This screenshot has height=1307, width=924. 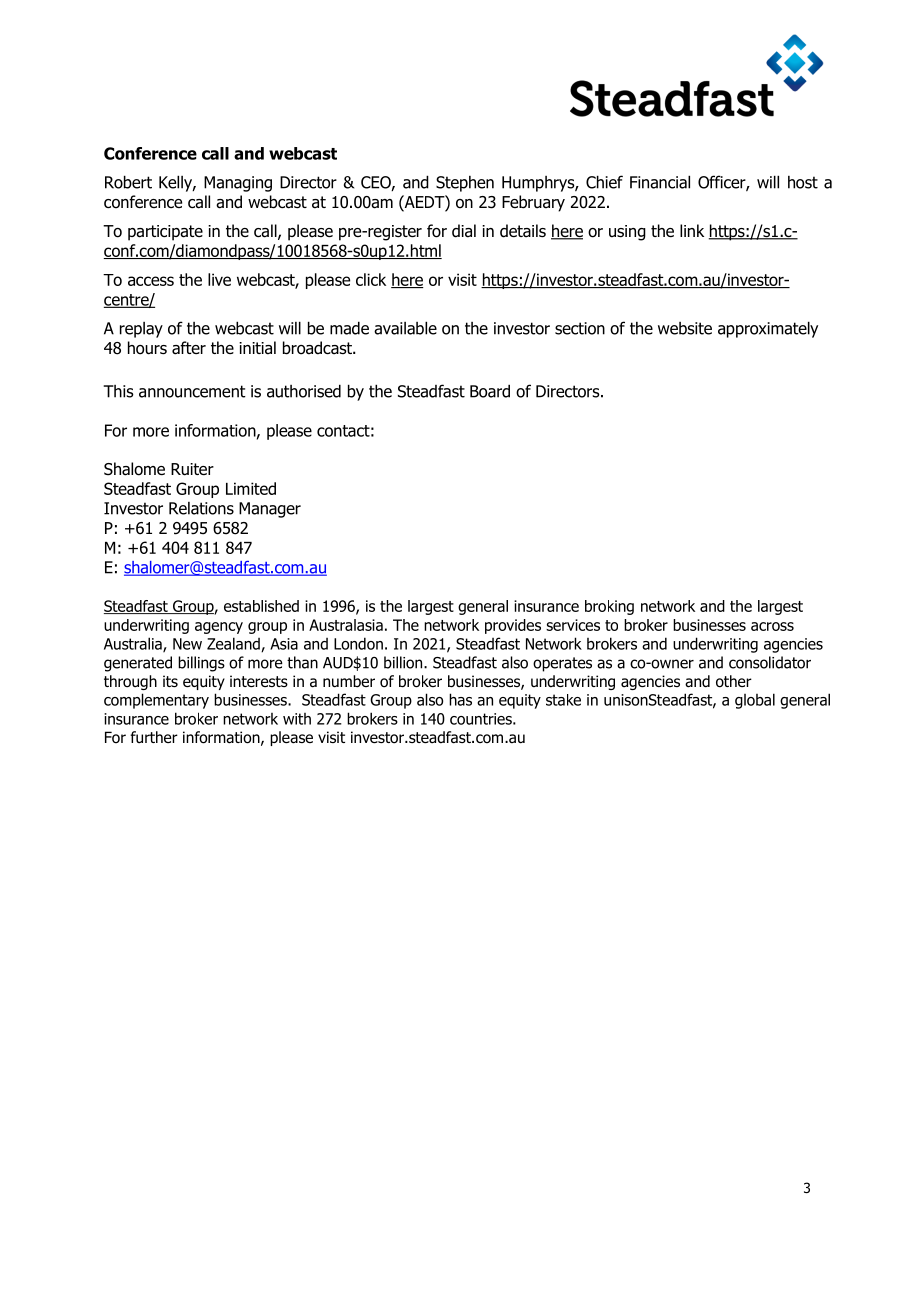 What do you see at coordinates (192, 469) in the screenshot?
I see `Ruiter` at bounding box center [192, 469].
